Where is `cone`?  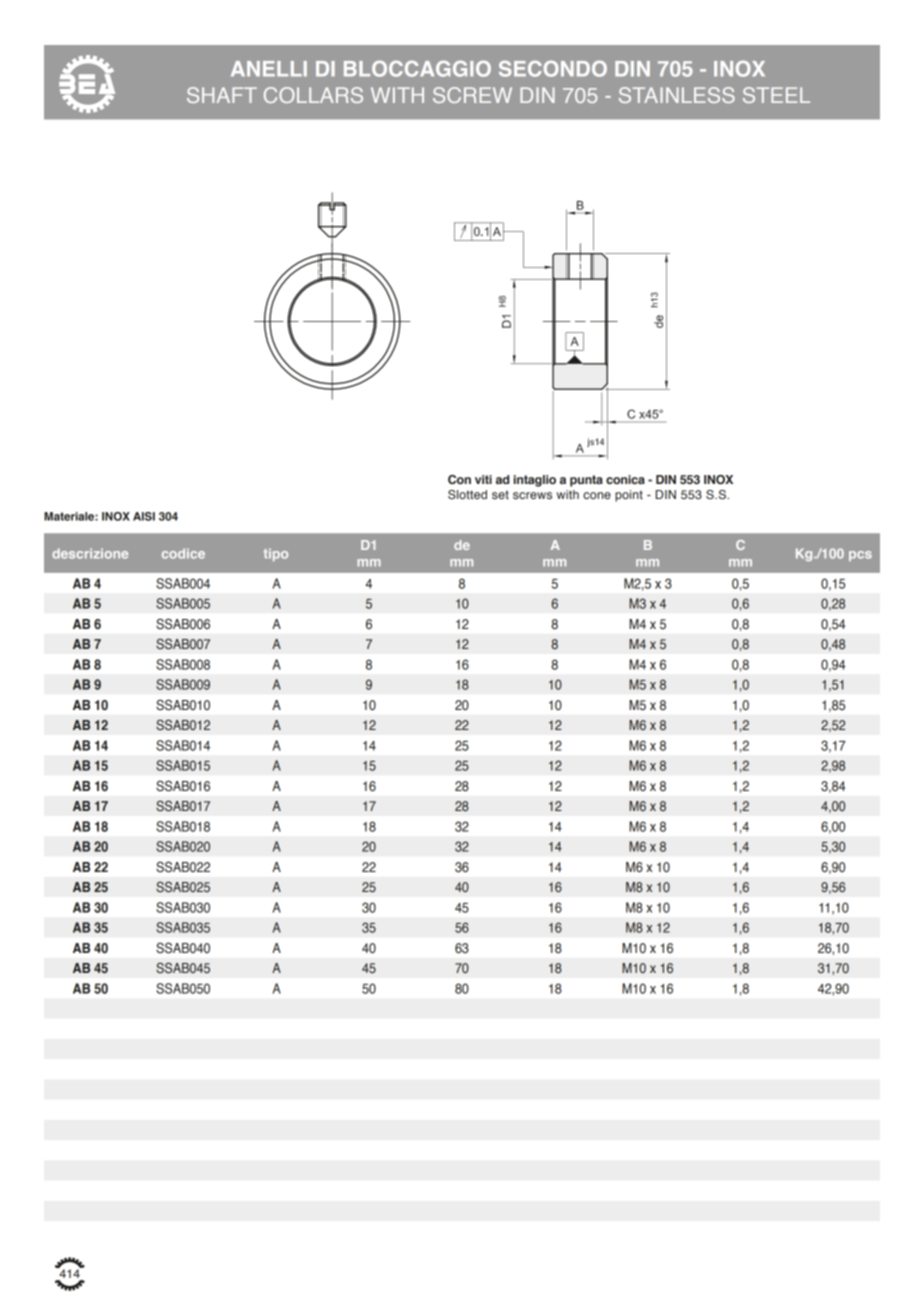
cone is located at coordinates (597, 495).
